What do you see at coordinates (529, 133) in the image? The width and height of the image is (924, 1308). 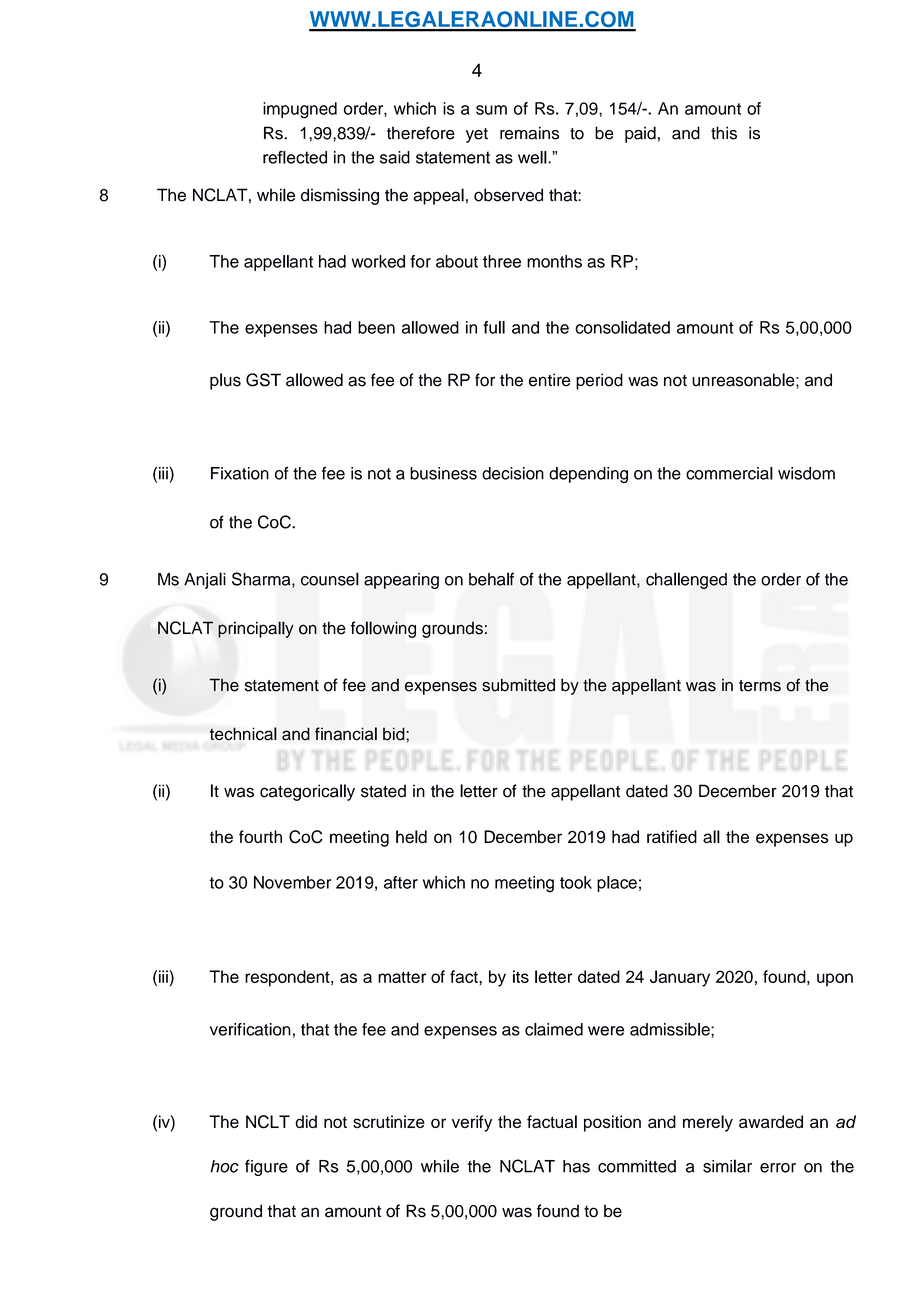 I see `remains` at bounding box center [529, 133].
